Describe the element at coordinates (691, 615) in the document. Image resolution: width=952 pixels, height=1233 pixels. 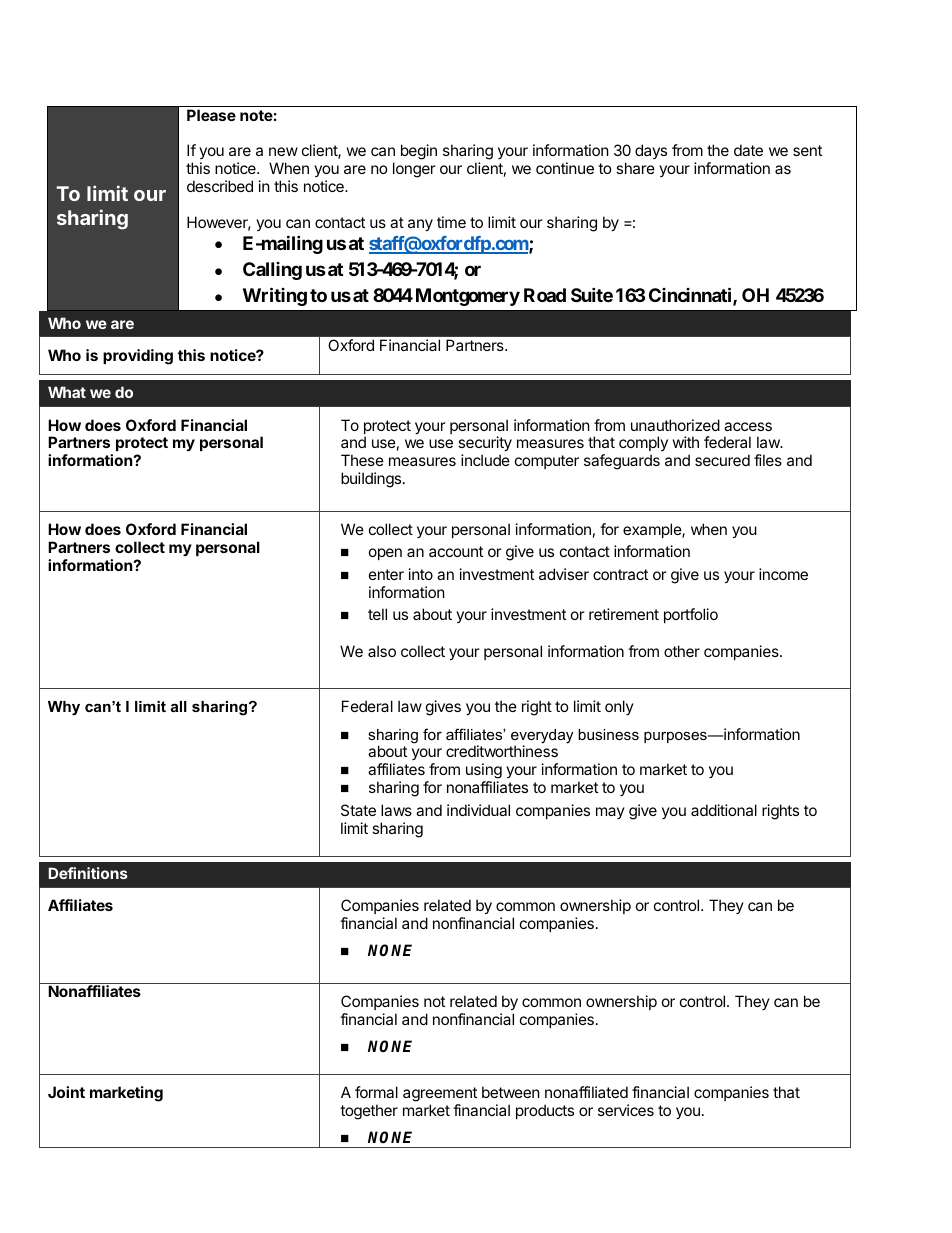
I see `portfolio` at that location.
